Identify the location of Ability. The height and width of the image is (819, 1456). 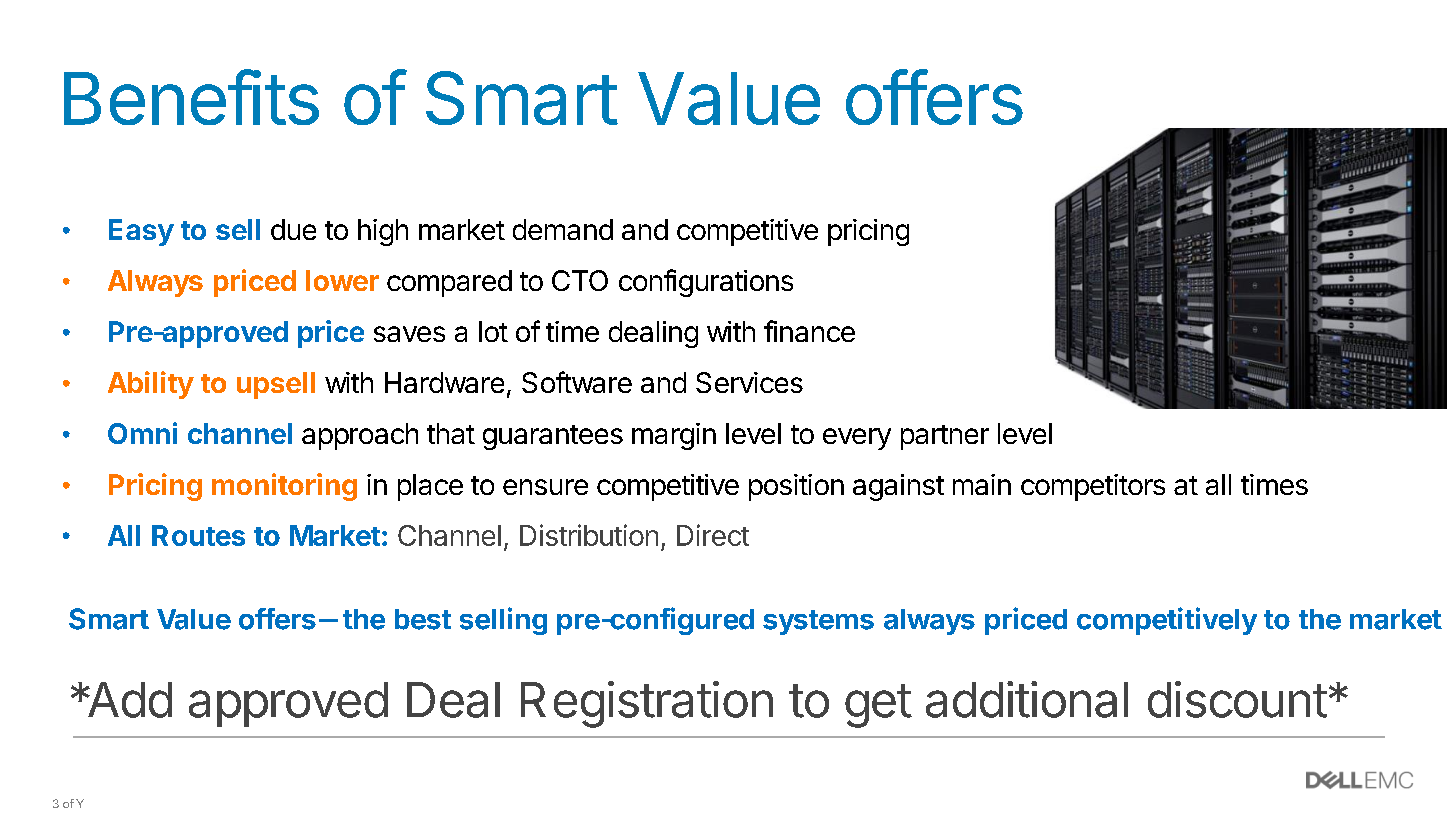
(151, 385).
